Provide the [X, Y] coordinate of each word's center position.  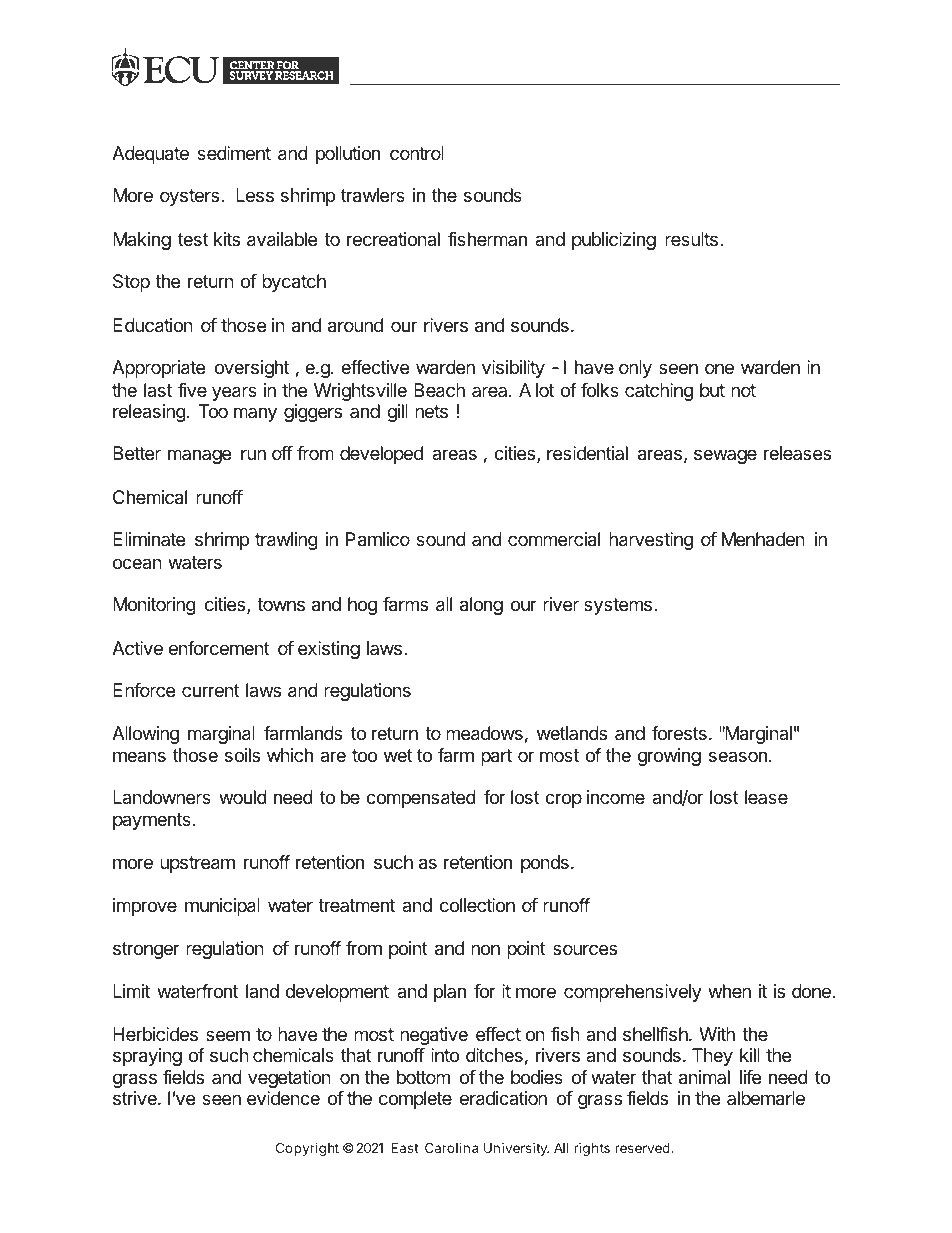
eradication [503, 1098]
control [417, 153]
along [481, 606]
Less [255, 195]
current [211, 690]
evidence [283, 1098]
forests [679, 733]
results [691, 239]
